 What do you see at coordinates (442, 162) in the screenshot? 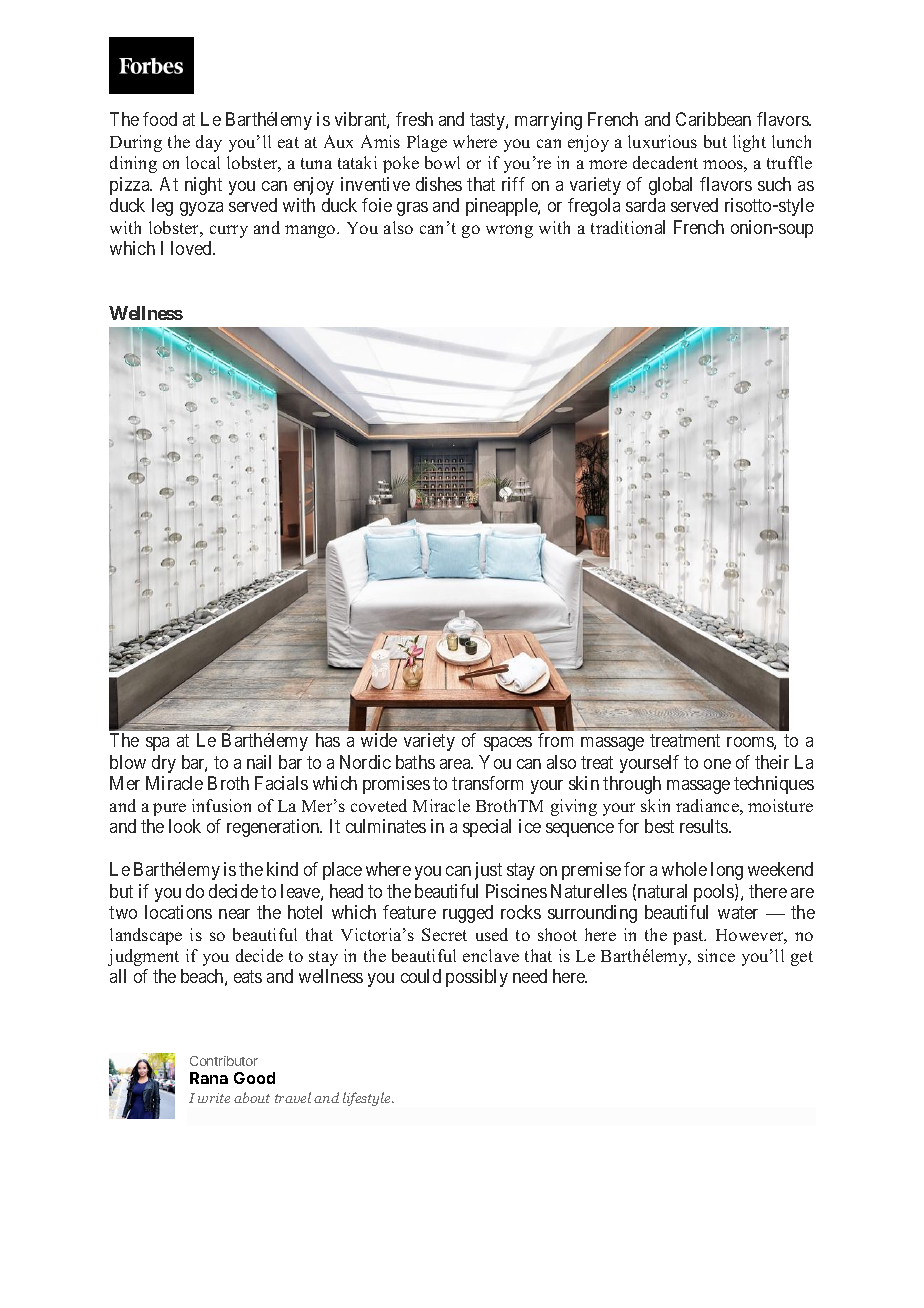
I see `bowl` at bounding box center [442, 162].
